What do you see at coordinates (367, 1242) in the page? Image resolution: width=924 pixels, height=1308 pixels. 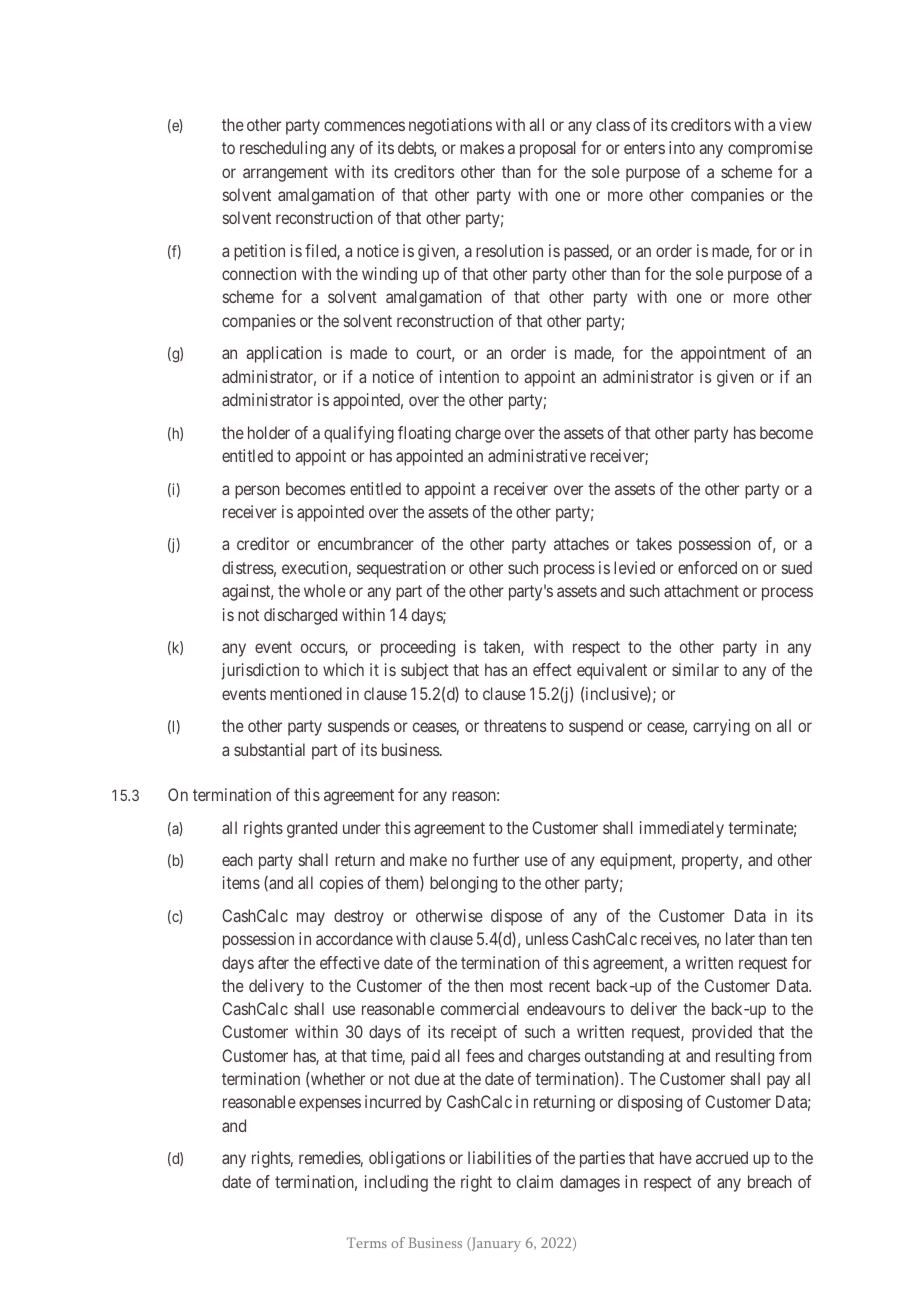 I see `Terms` at bounding box center [367, 1242].
